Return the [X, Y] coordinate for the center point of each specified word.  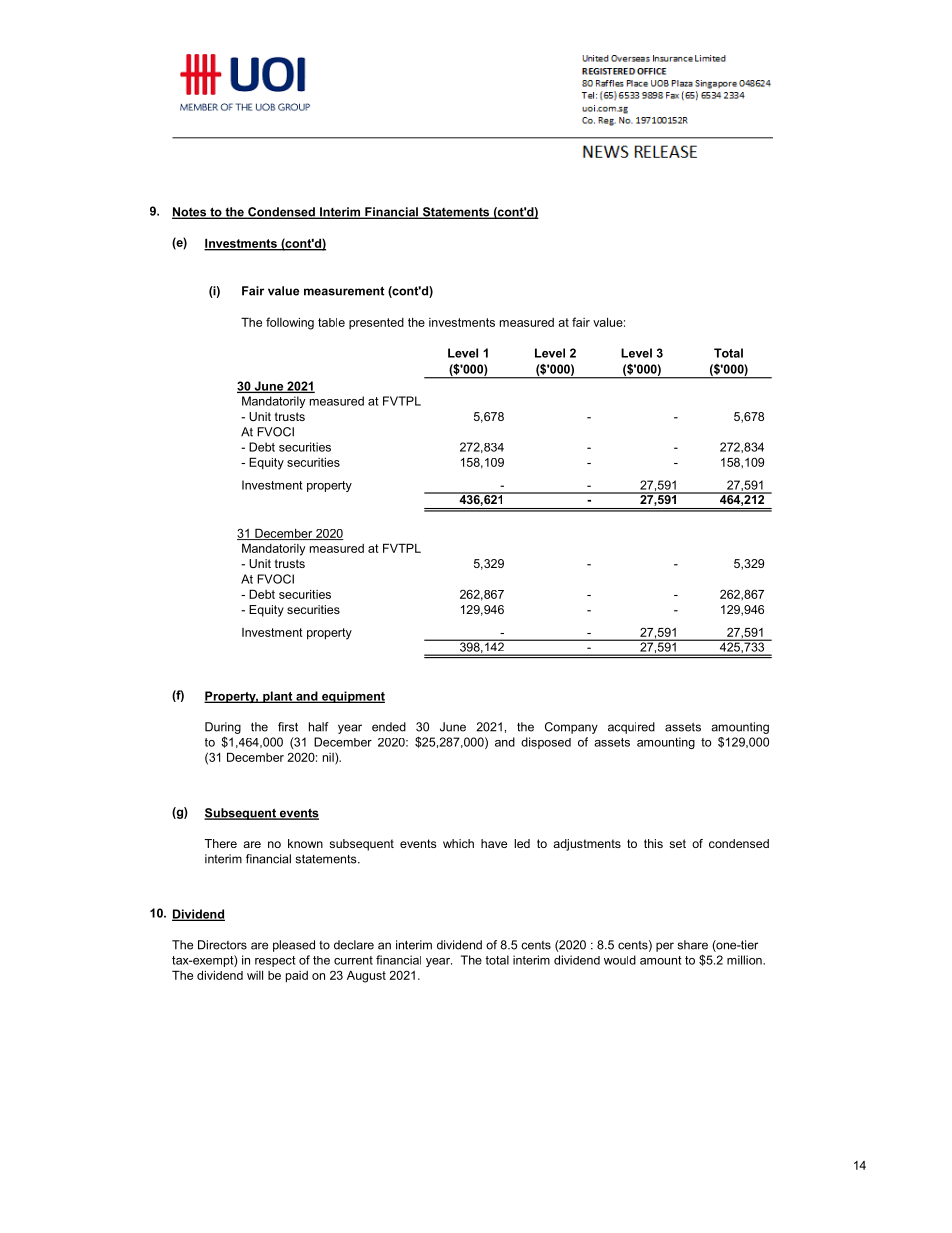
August [366, 977]
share [693, 945]
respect [275, 961]
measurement [344, 291]
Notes [190, 213]
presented [376, 323]
